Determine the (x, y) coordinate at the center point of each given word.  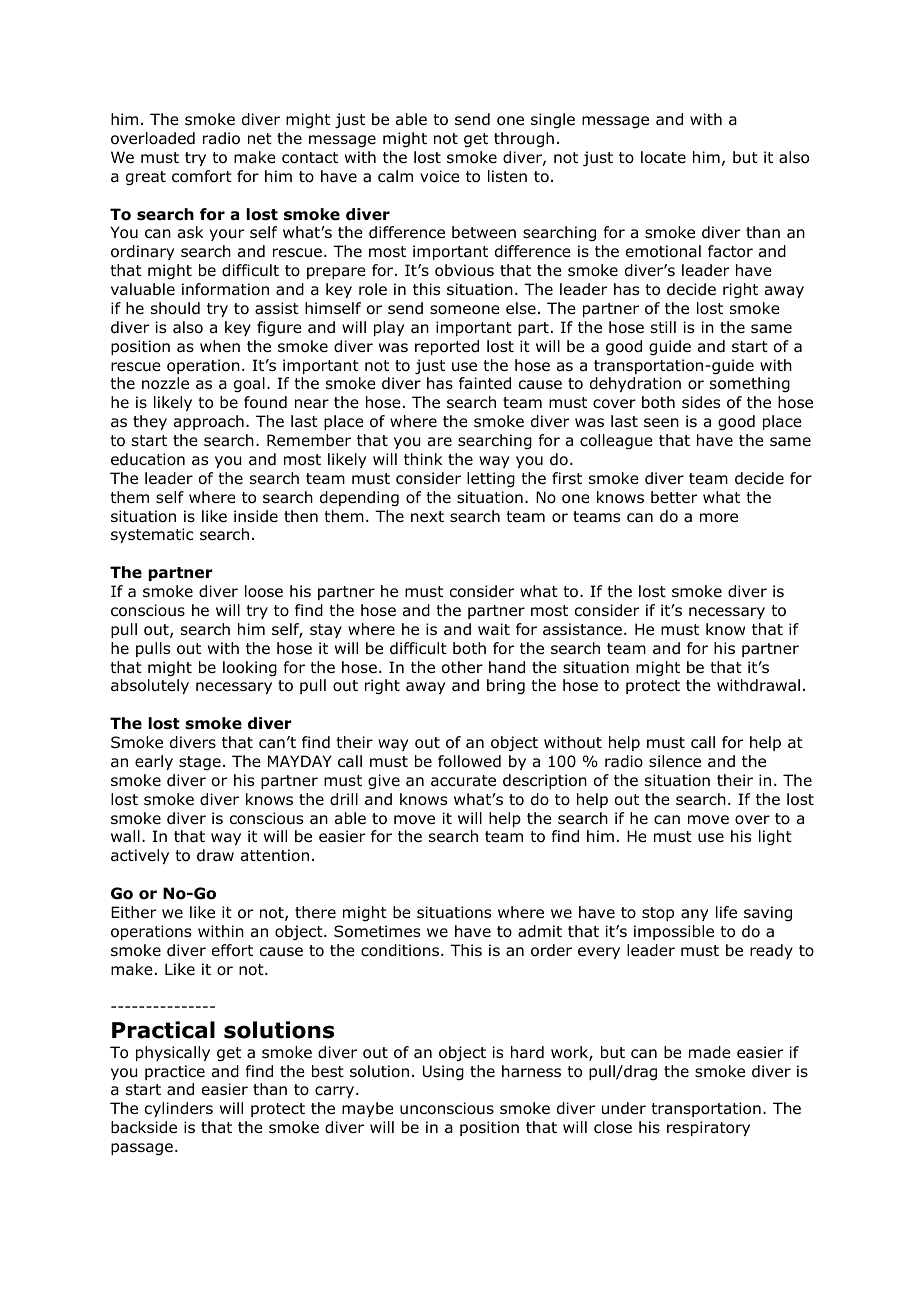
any (694, 915)
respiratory (708, 1128)
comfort (202, 176)
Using (443, 1073)
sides (701, 402)
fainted (485, 383)
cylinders (179, 1109)
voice (440, 176)
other (462, 667)
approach (209, 422)
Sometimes (377, 931)
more (719, 518)
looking (250, 669)
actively (140, 856)
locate (663, 157)
